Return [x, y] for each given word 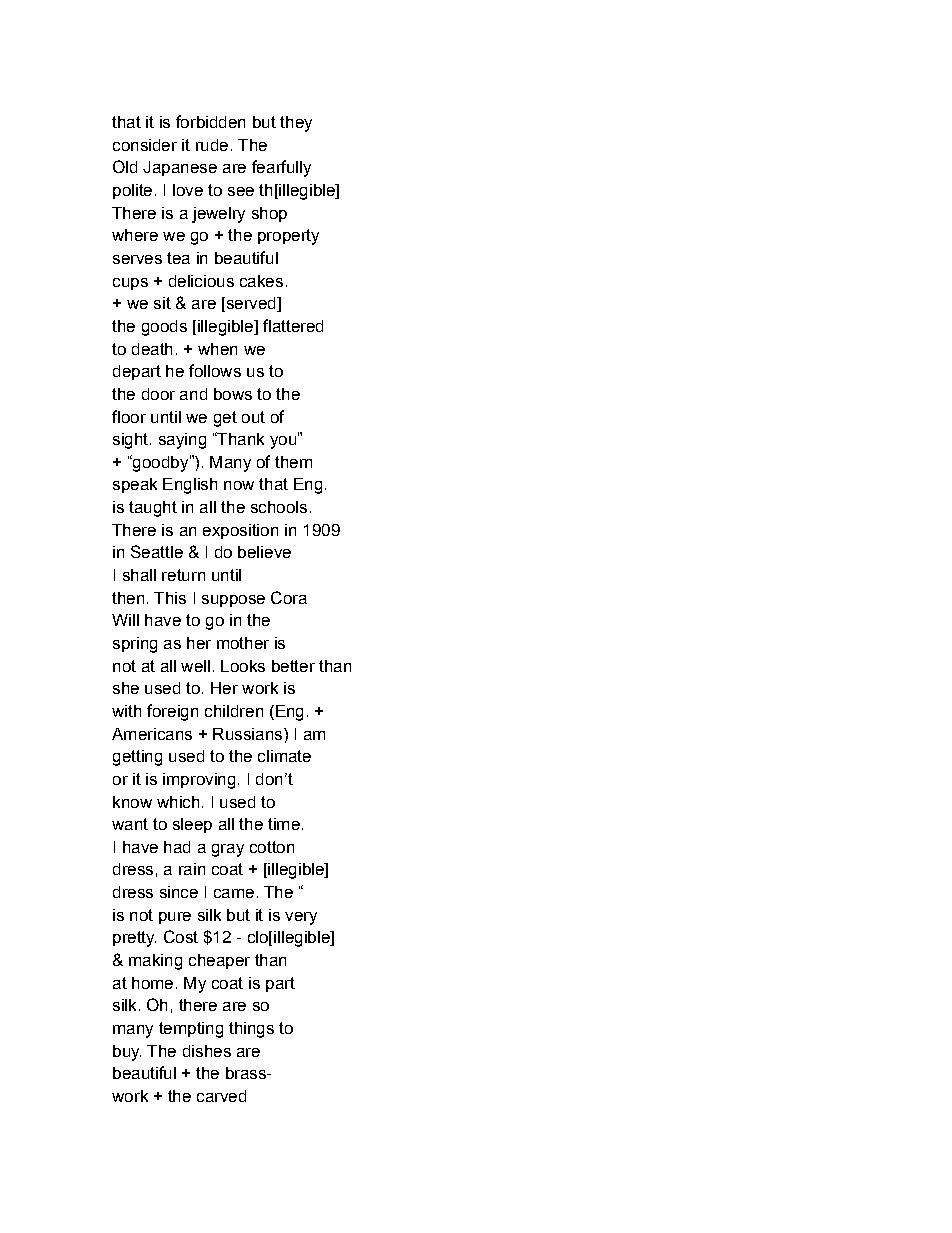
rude [212, 145]
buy [127, 1053]
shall [139, 575]
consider [145, 145]
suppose [233, 601]
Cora [289, 597]
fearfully [281, 168]
